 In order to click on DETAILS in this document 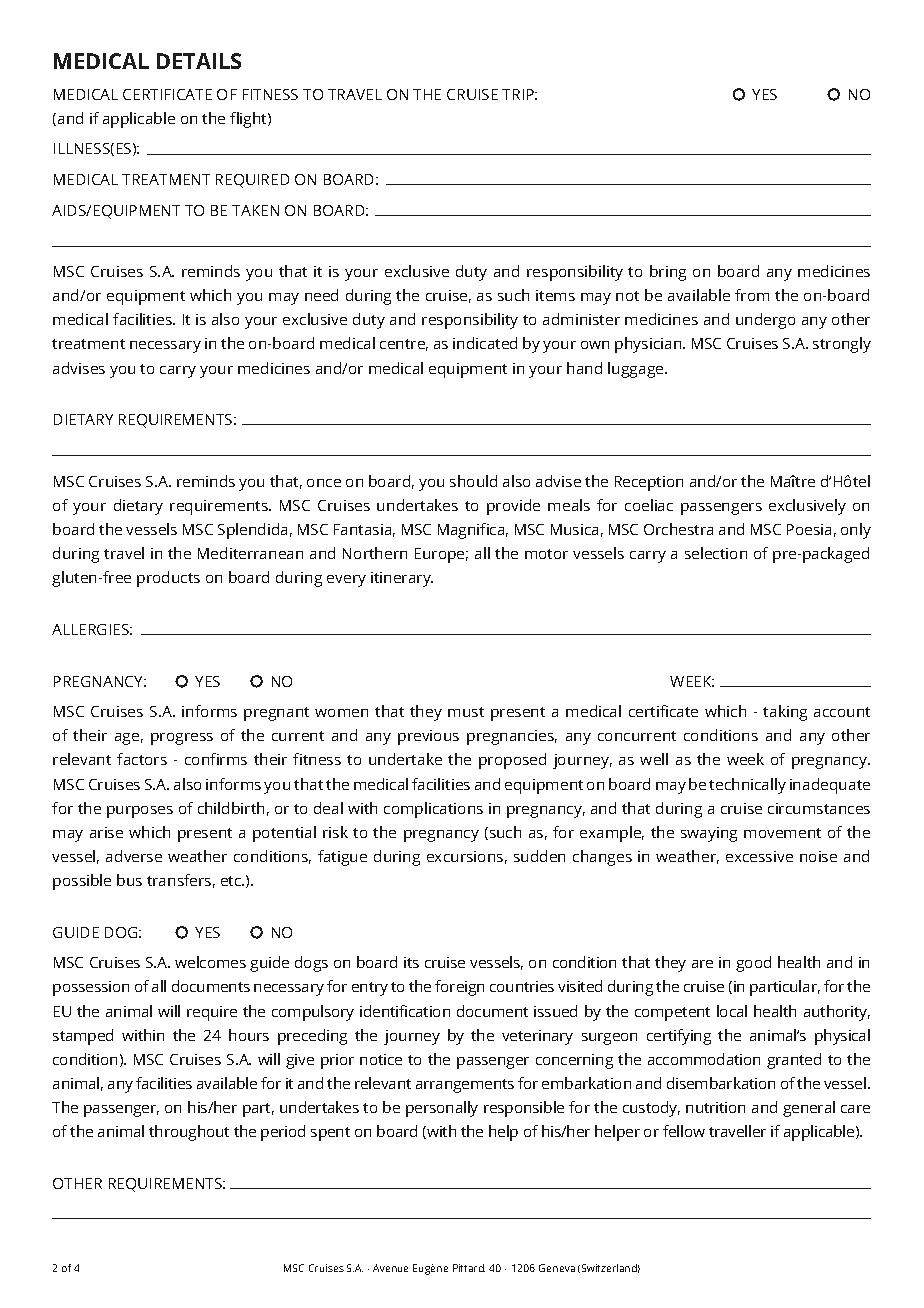, I will do `click(199, 61)`.
